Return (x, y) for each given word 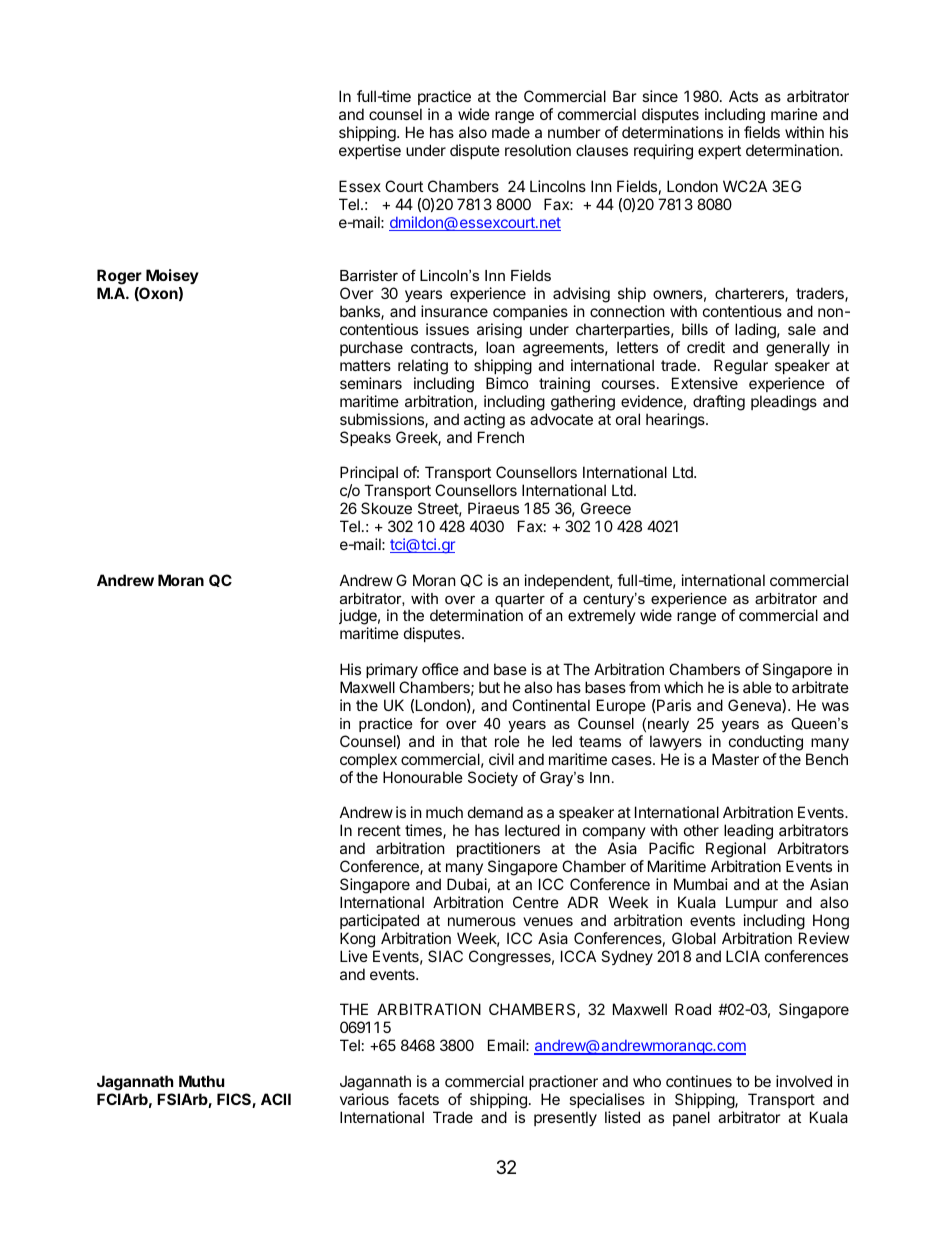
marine (794, 114)
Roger (120, 278)
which (683, 687)
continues (699, 1081)
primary (392, 672)
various (364, 1099)
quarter (520, 601)
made (511, 132)
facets (418, 1099)
